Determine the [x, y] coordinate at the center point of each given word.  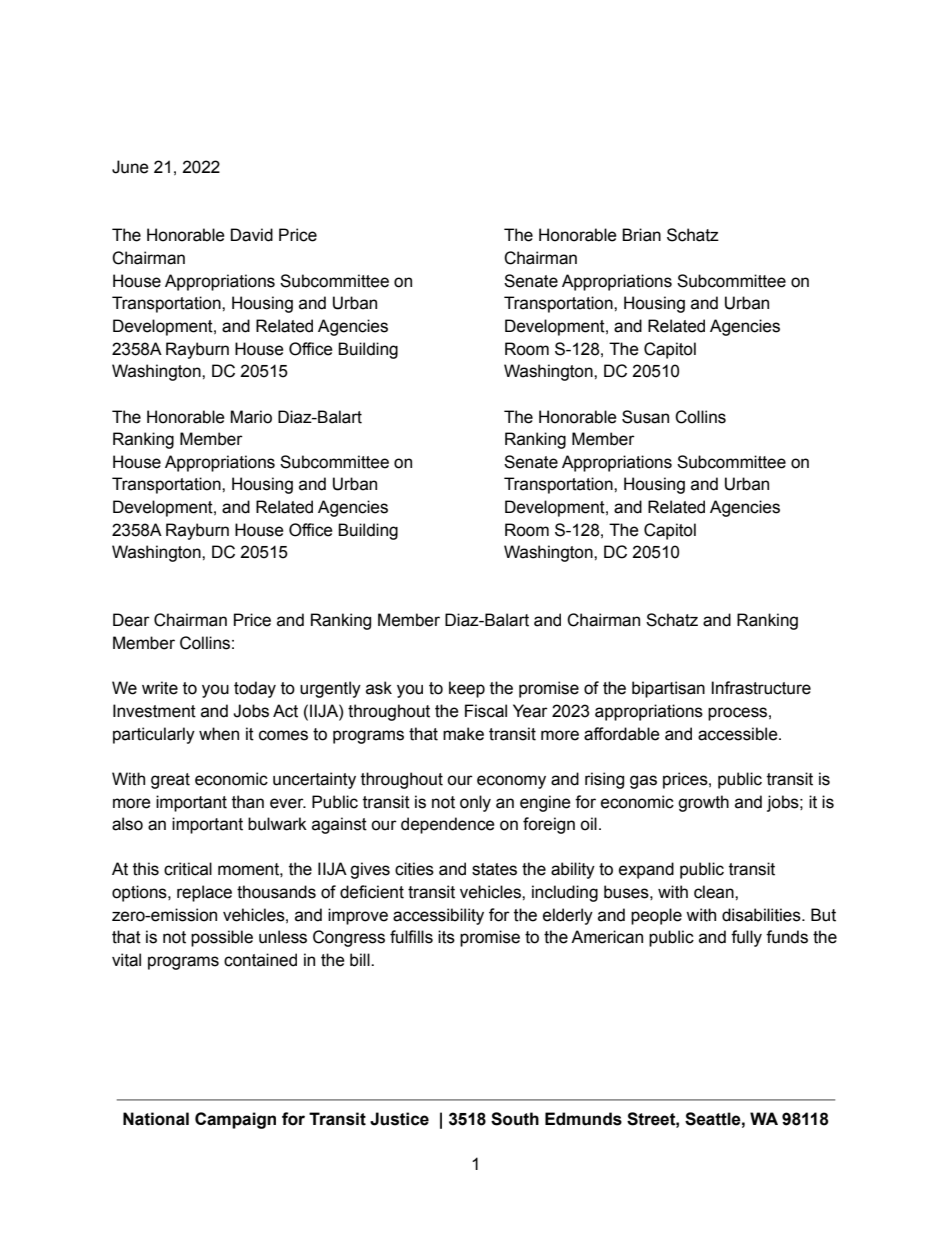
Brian [641, 235]
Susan [645, 417]
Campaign [235, 1120]
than [248, 802]
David [252, 235]
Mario [251, 417]
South [515, 1119]
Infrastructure [761, 688]
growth [703, 803]
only [475, 803]
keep [467, 689]
